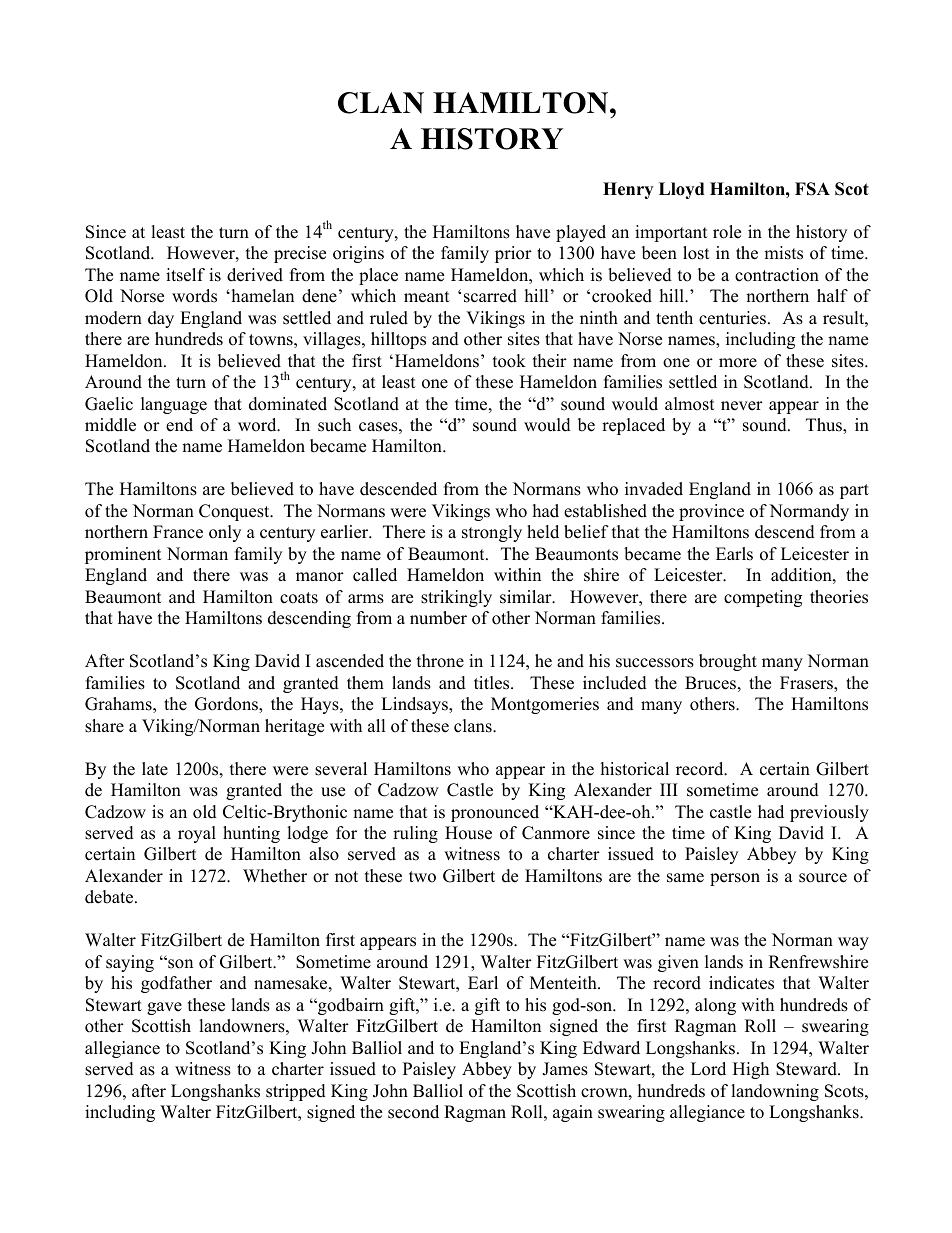  Describe the element at coordinates (513, 254) in the screenshot. I see `prior` at that location.
